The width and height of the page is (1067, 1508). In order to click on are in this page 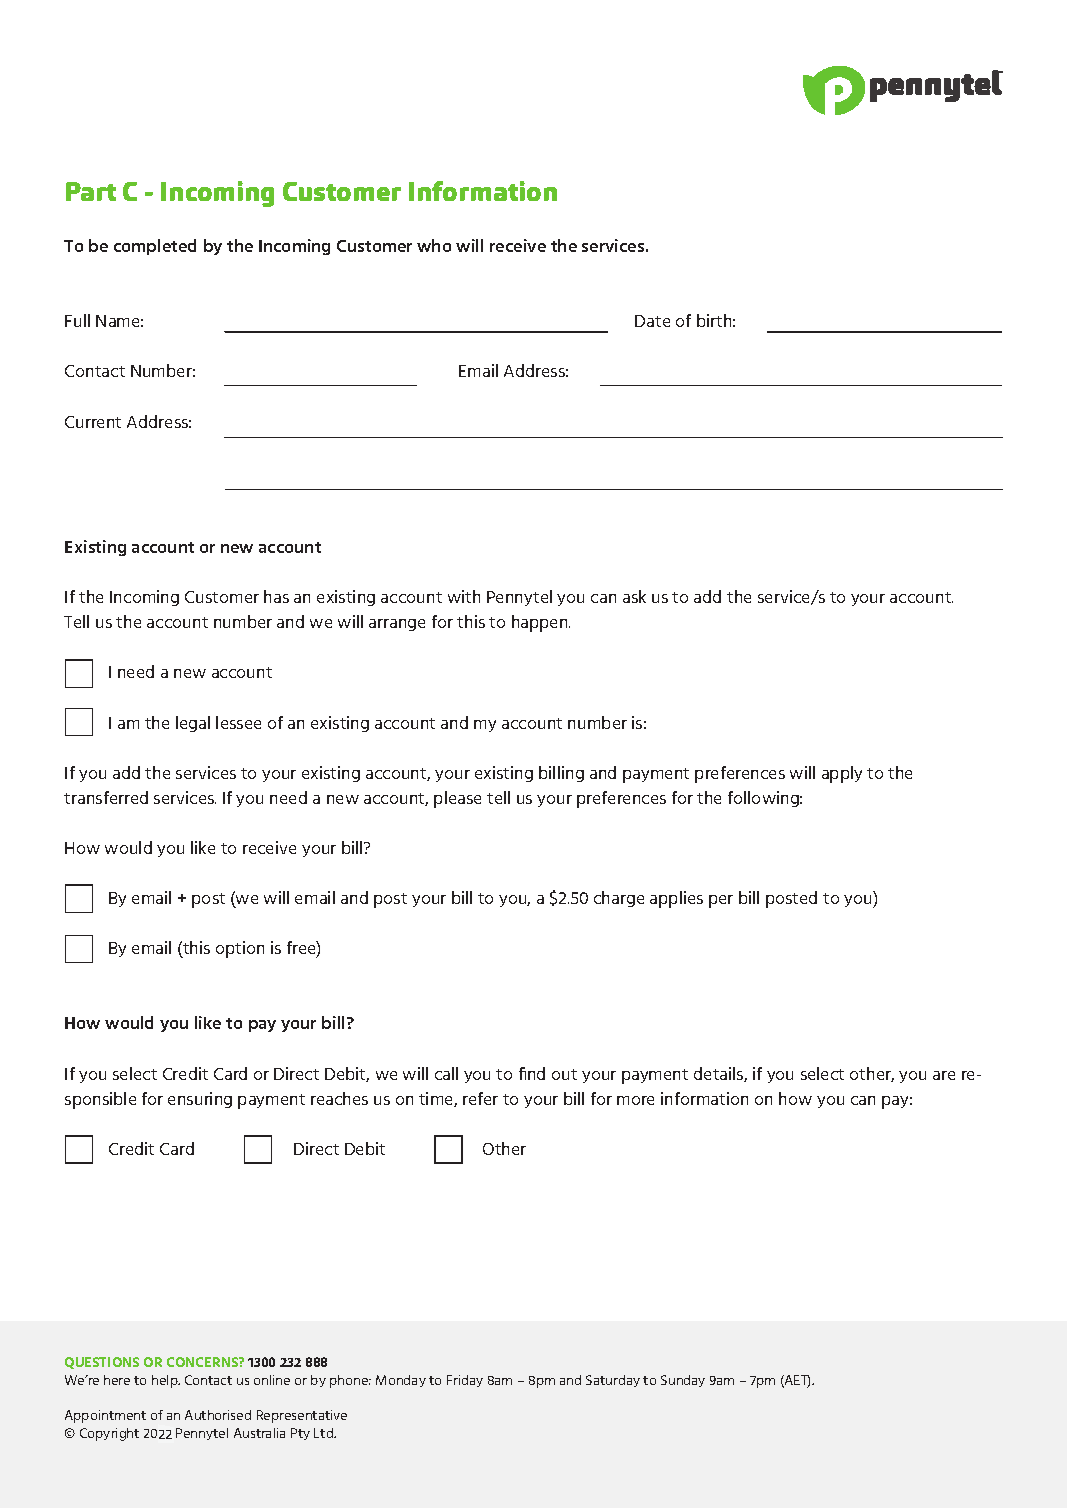, I will do `click(944, 1075)`.
